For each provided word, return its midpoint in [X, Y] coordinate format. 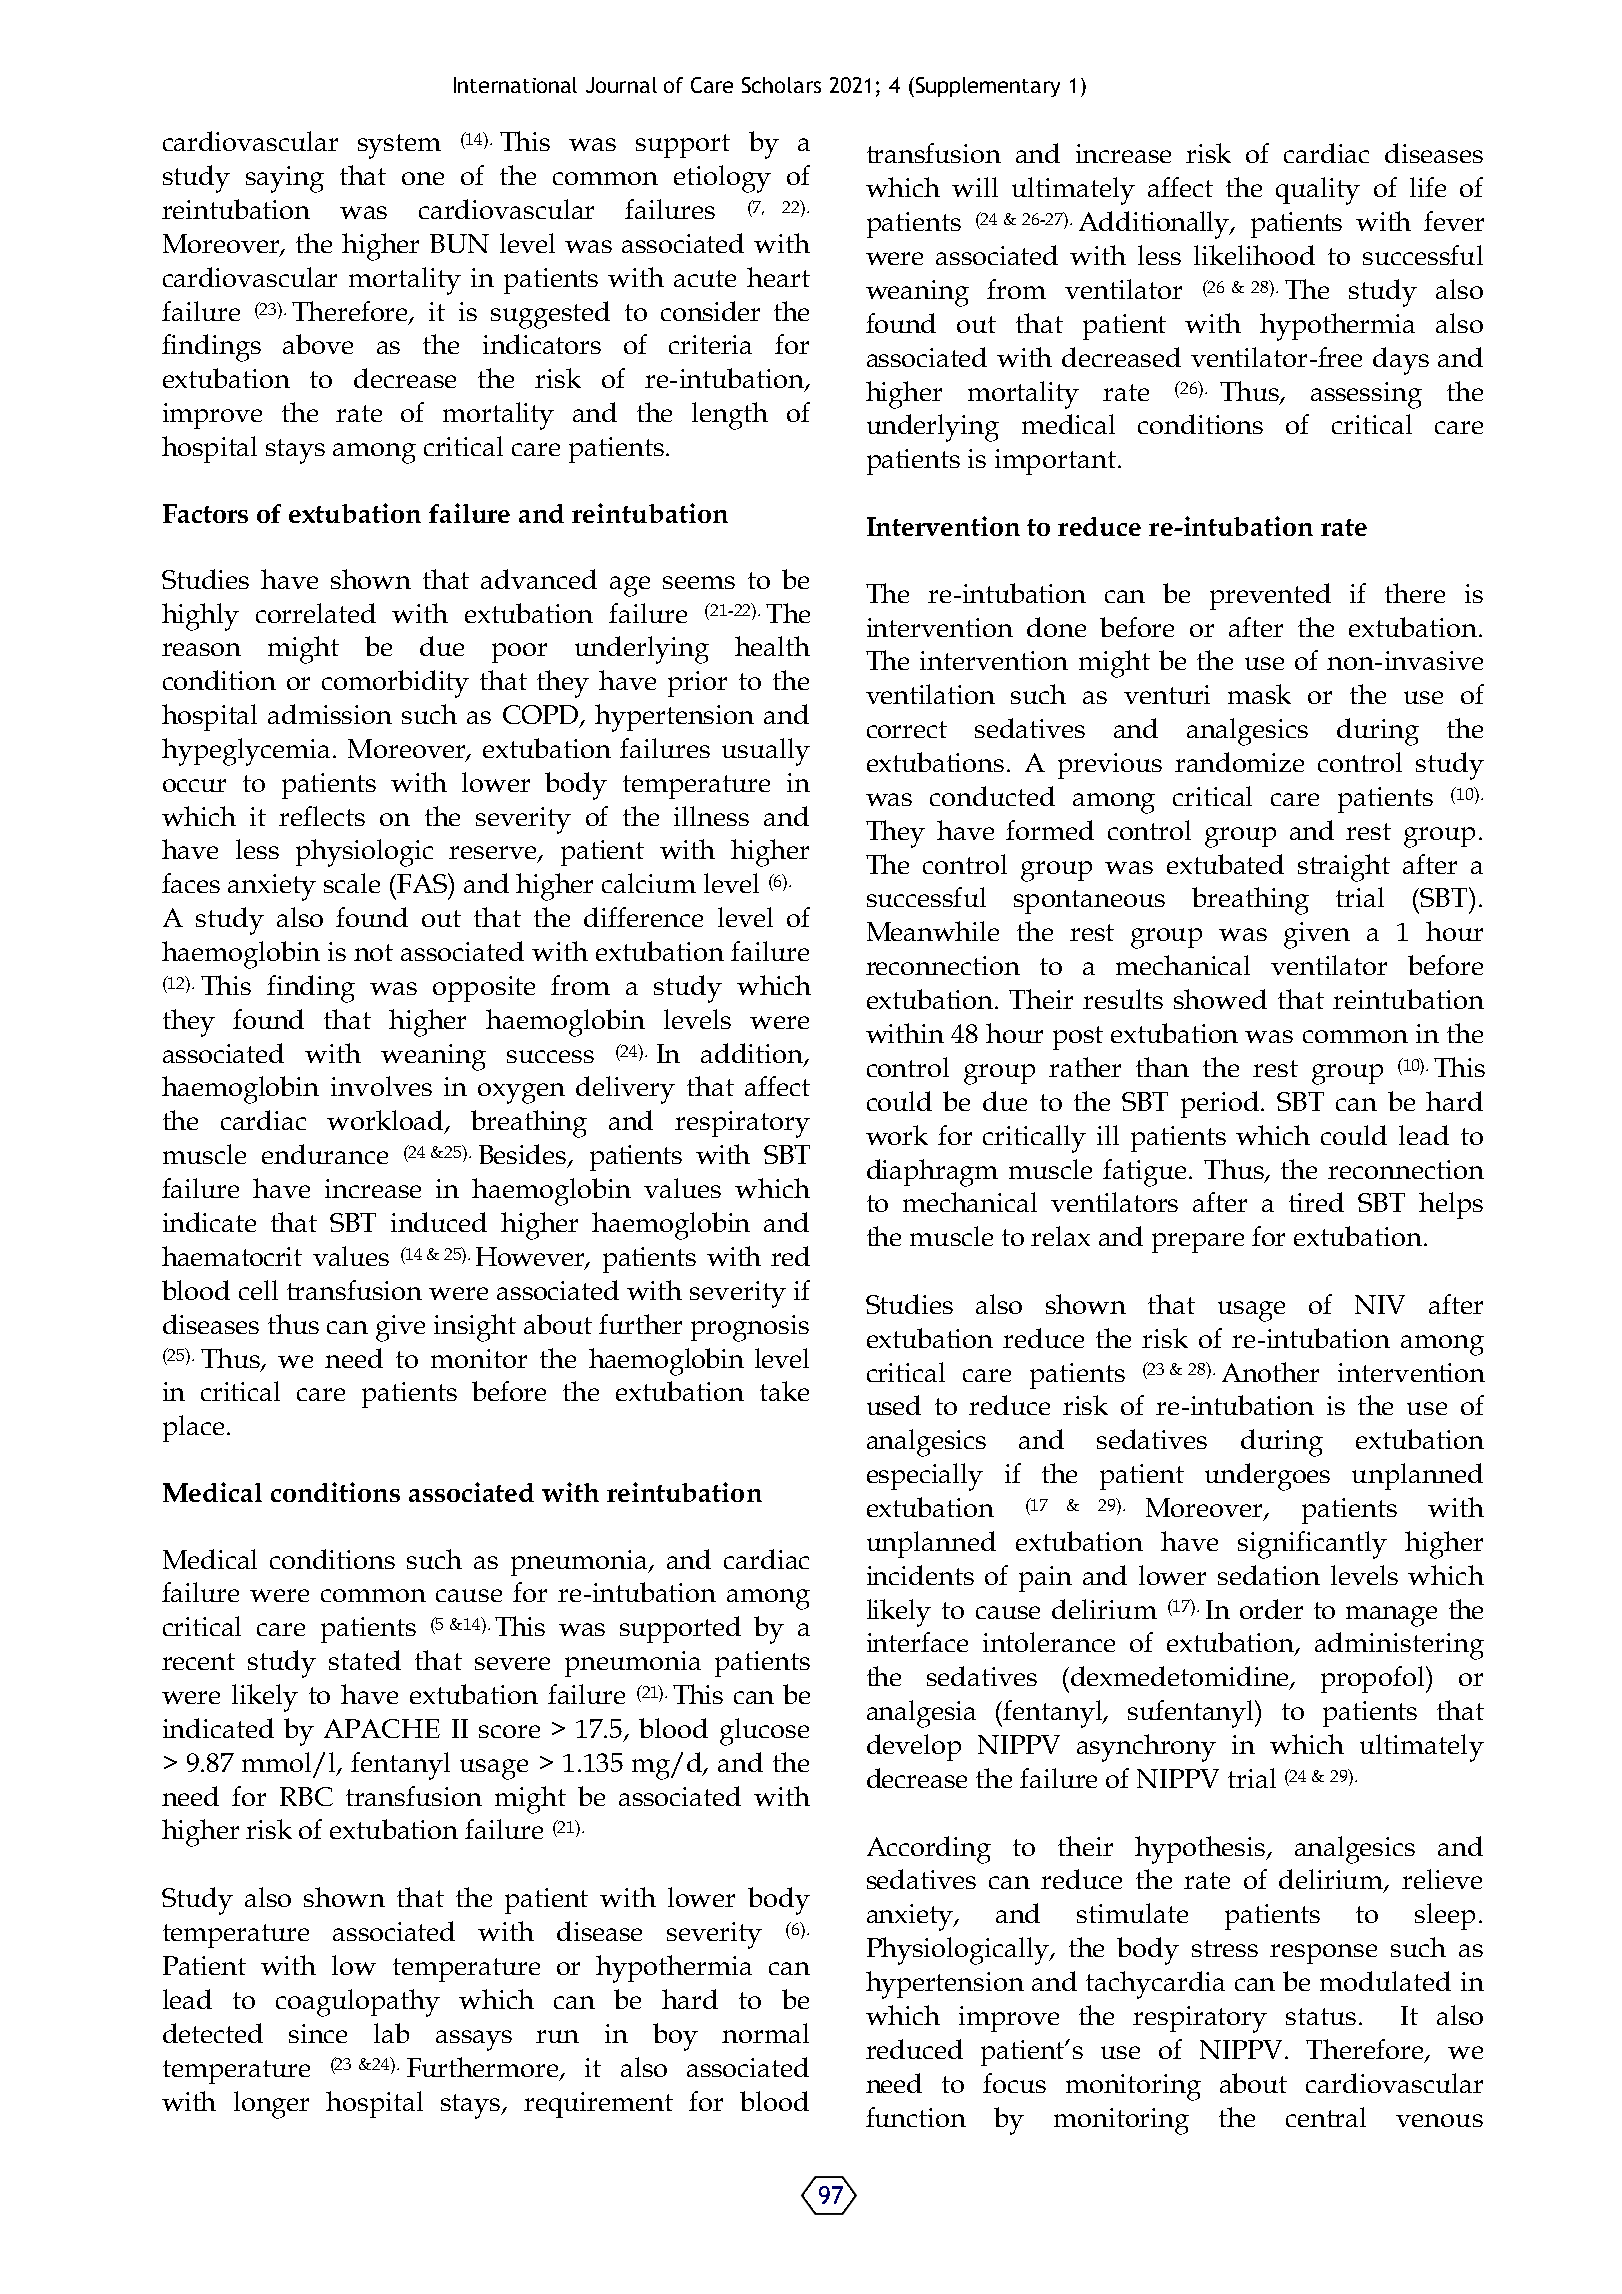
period [1221, 1104]
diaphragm [932, 1173]
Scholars [781, 85]
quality [1318, 191]
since [318, 2033]
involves [381, 1086]
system [399, 146]
